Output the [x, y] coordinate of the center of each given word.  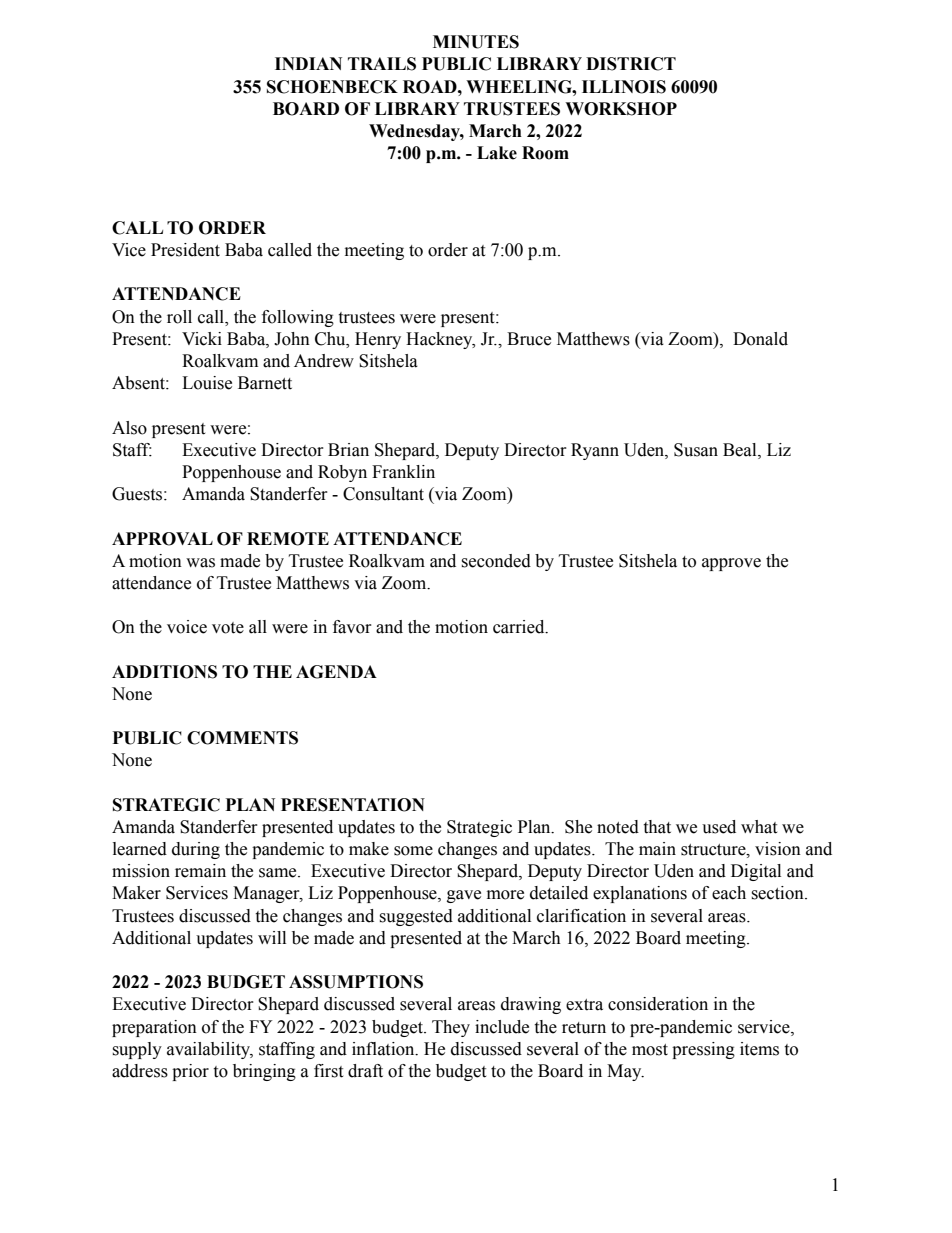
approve [731, 564]
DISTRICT [631, 64]
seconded [496, 561]
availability [210, 1050]
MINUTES [476, 42]
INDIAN [308, 63]
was [200, 563]
